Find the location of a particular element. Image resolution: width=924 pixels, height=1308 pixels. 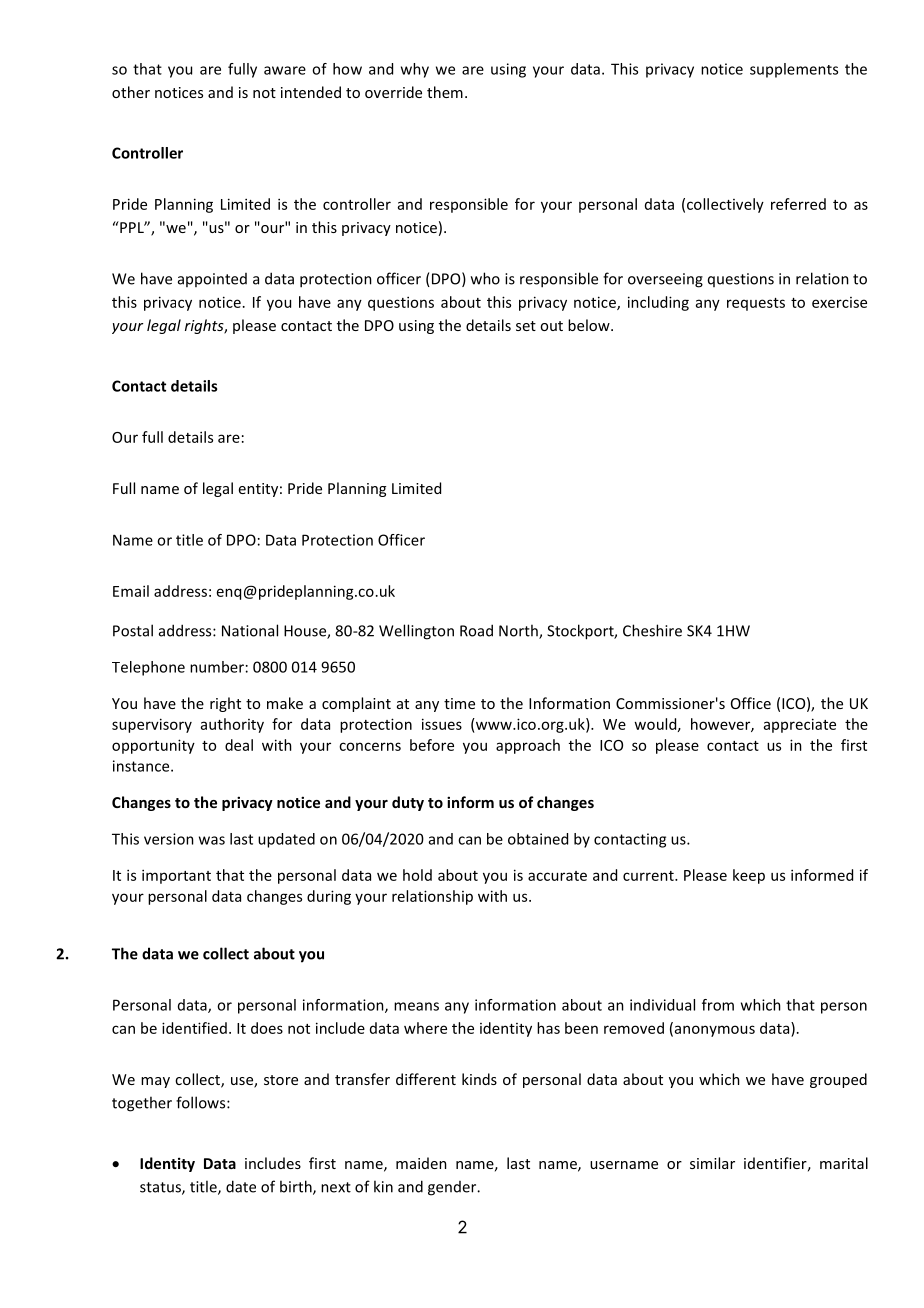

Cheshire is located at coordinates (652, 630).
